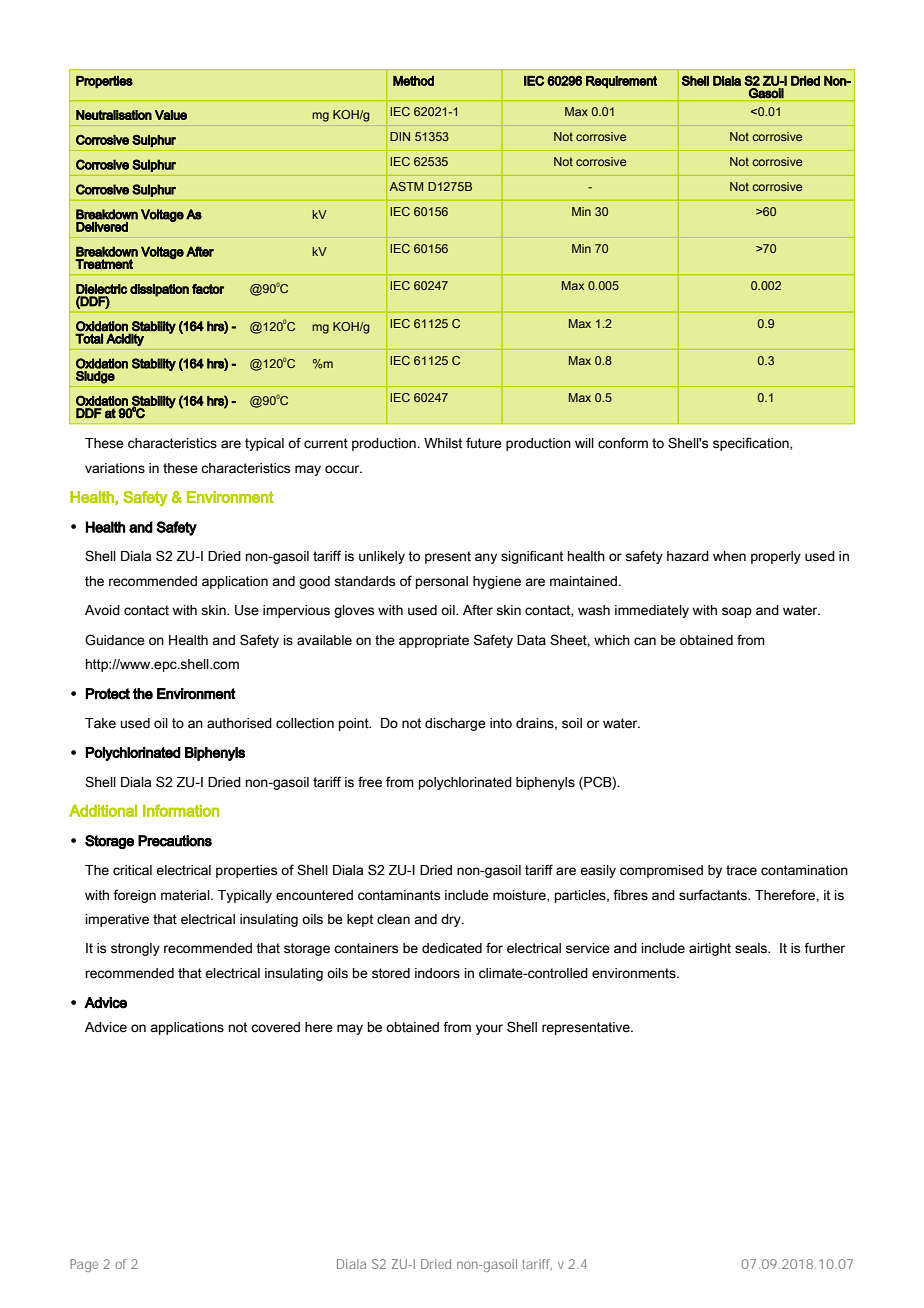  Describe the element at coordinates (443, 443) in the document. I see `Whilst` at that location.
